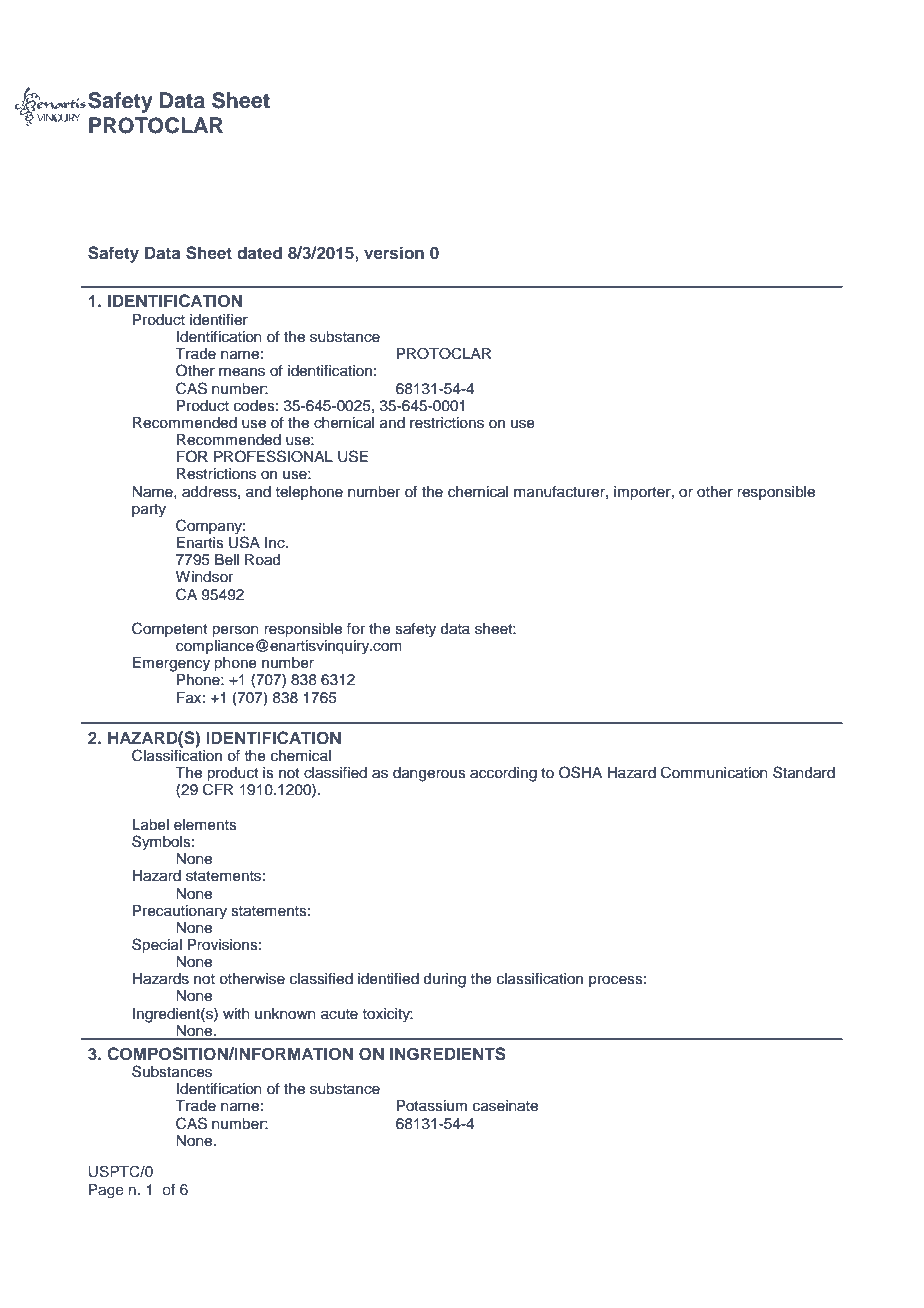 The width and height of the page is (924, 1308). I want to click on Communication, so click(714, 772).
